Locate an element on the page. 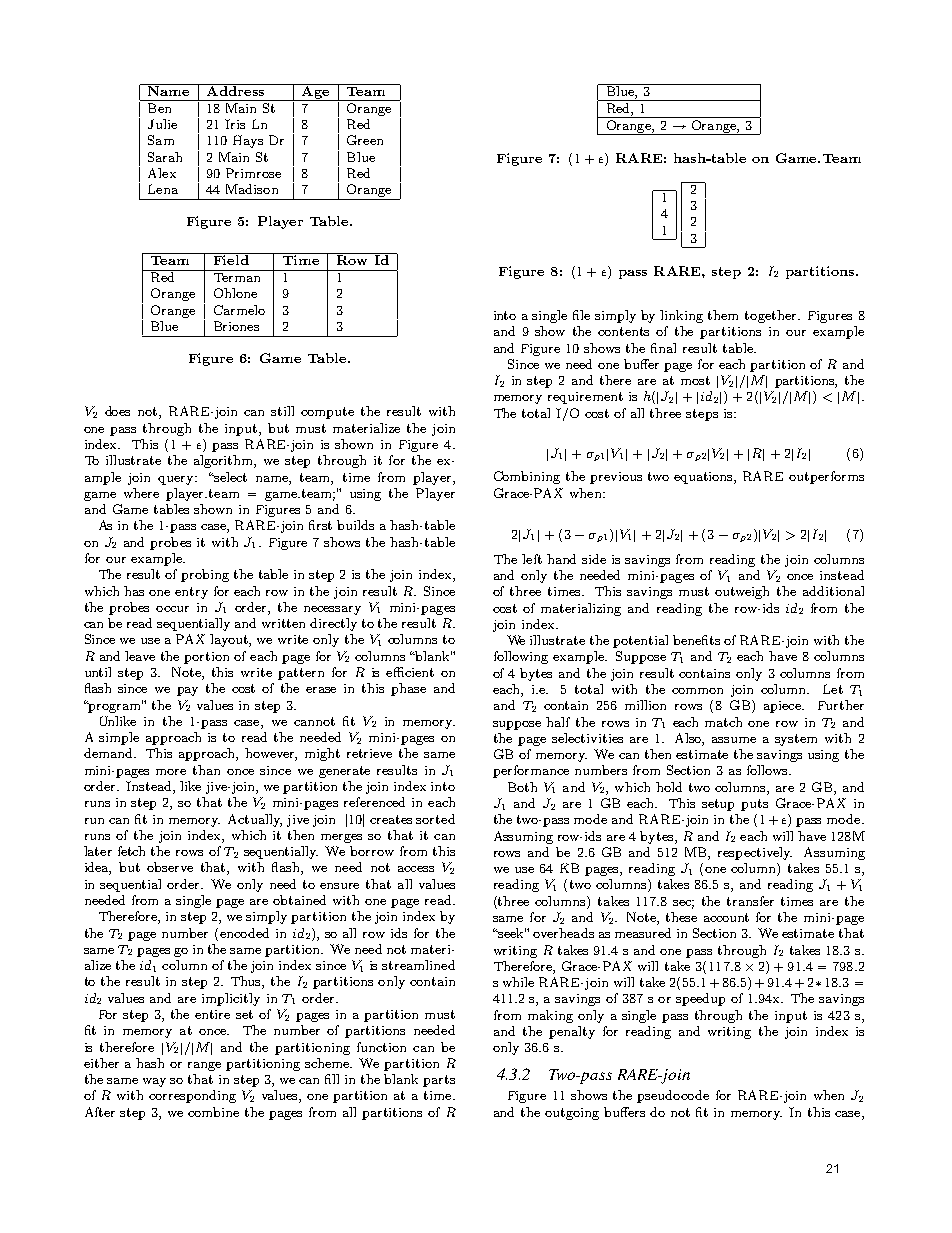  file is located at coordinates (581, 315).
